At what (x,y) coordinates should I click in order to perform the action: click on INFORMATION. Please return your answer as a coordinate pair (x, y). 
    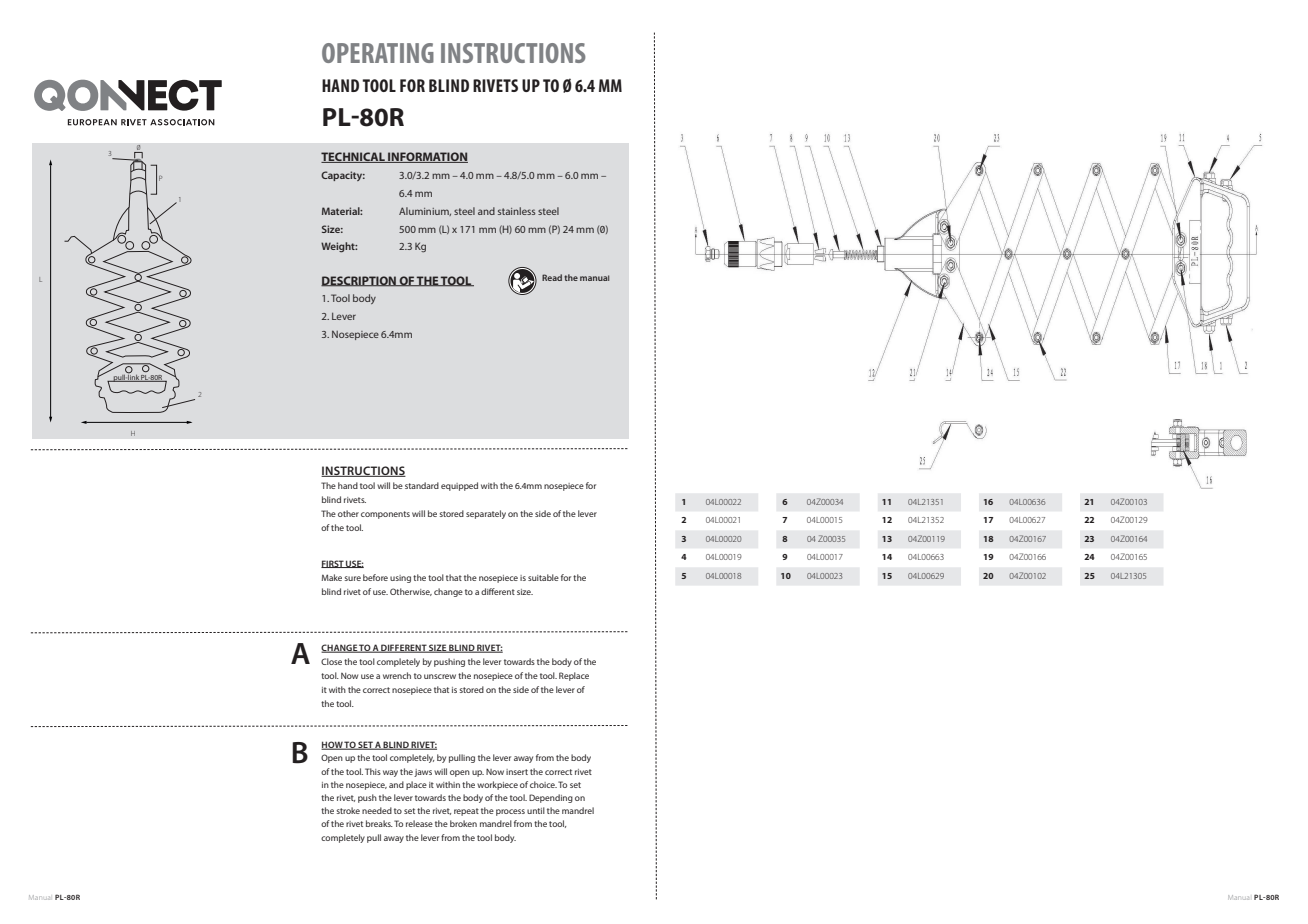
    Looking at the image, I should click on (427, 157).
